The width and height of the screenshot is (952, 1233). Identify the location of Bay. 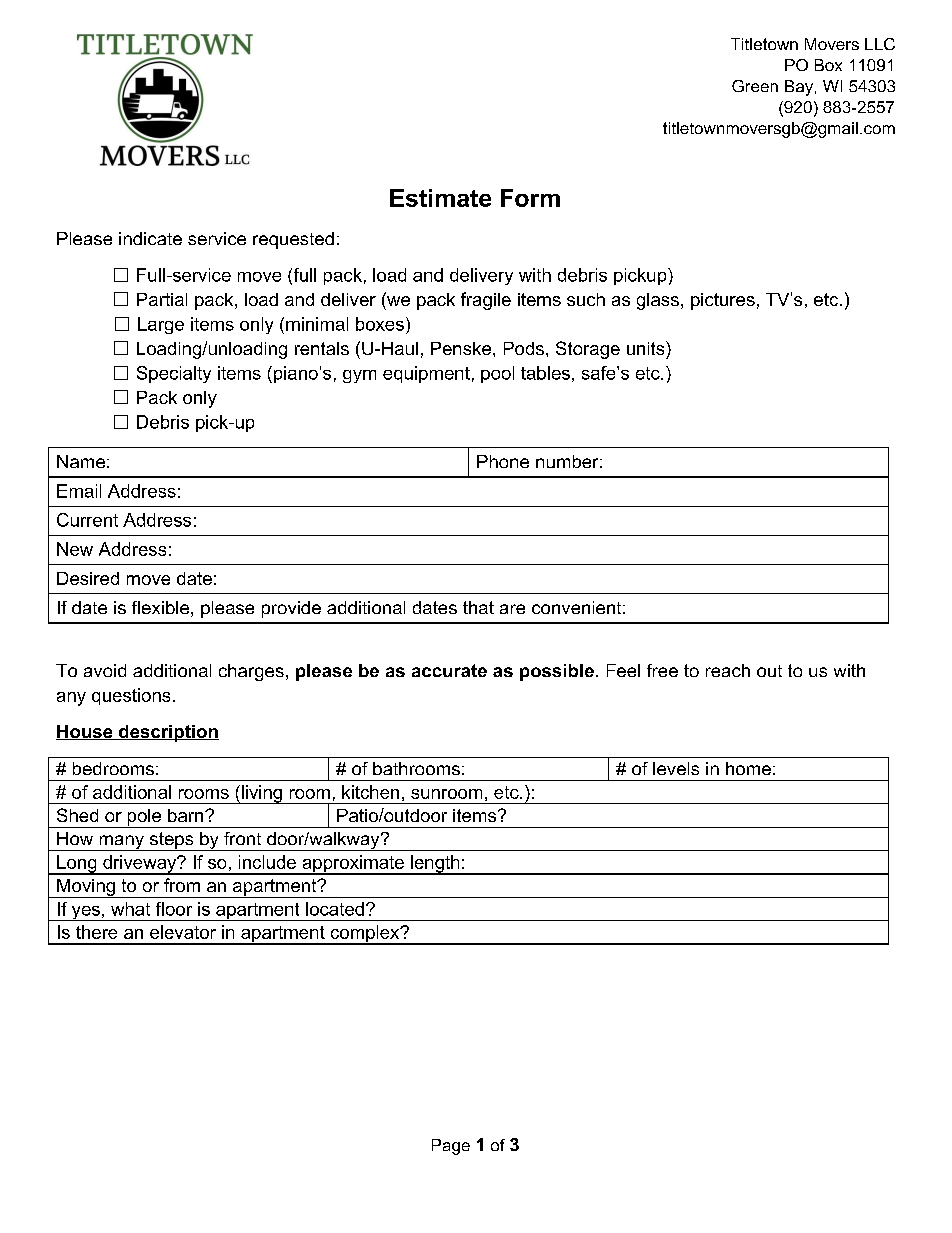
(800, 88).
